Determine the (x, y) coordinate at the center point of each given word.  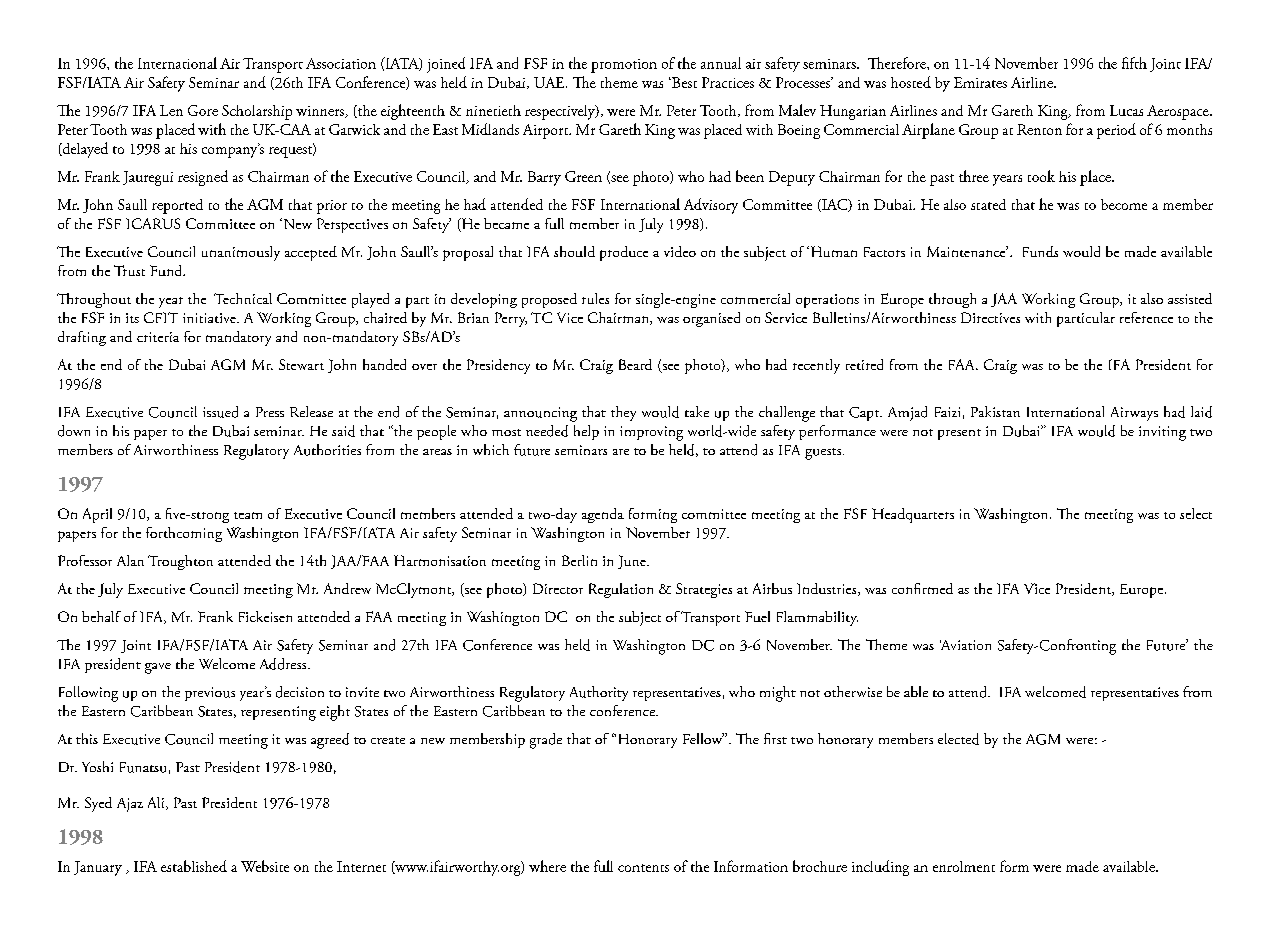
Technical (243, 298)
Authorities (327, 450)
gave (158, 668)
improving (651, 433)
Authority (599, 693)
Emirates (980, 82)
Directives (990, 317)
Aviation (965, 645)
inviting (1162, 433)
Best (683, 82)
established (194, 866)
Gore (203, 110)
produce (624, 253)
